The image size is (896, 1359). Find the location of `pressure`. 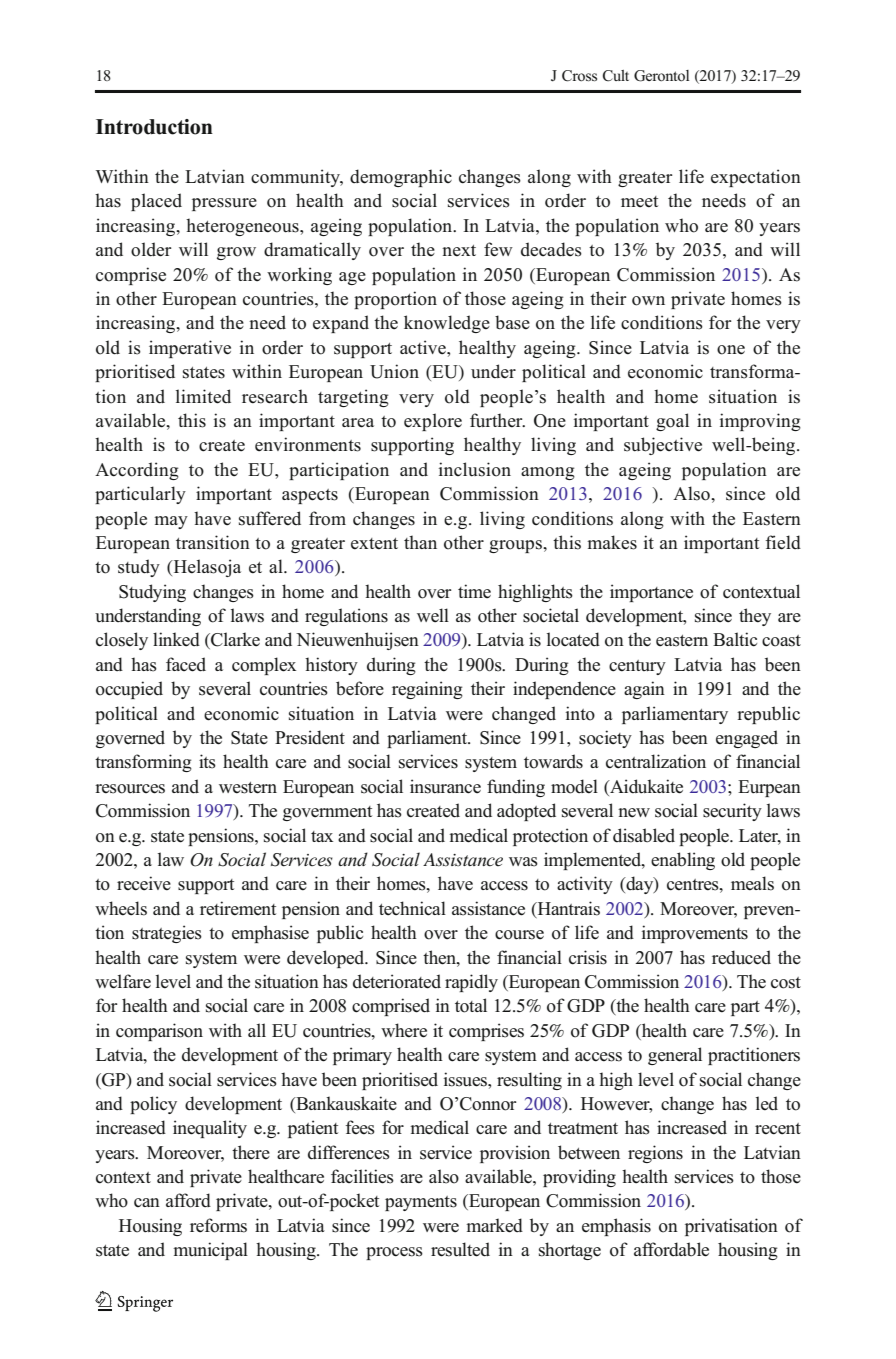

pressure is located at coordinates (224, 204).
